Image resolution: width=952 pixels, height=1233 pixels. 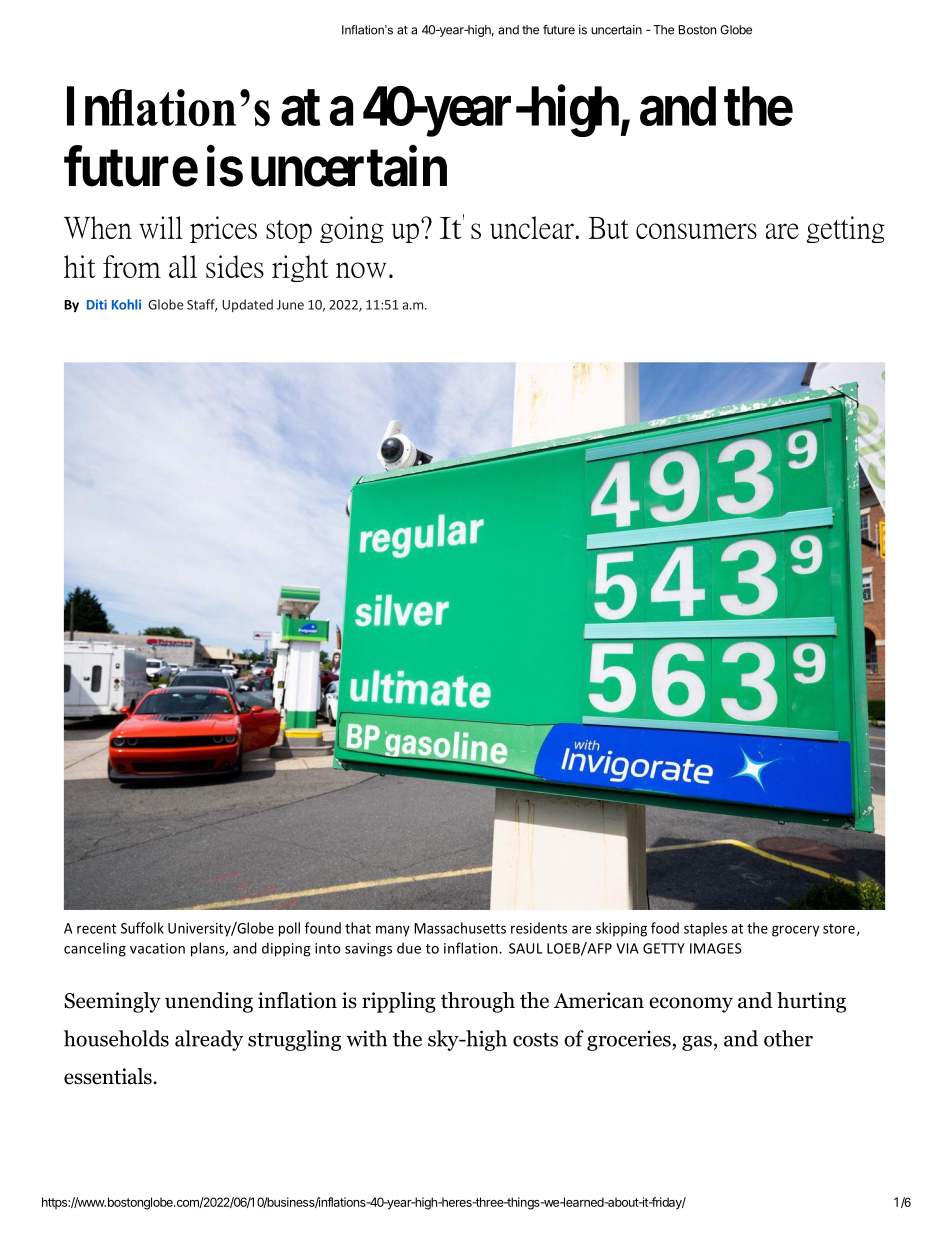 I want to click on already, so click(x=209, y=1040).
